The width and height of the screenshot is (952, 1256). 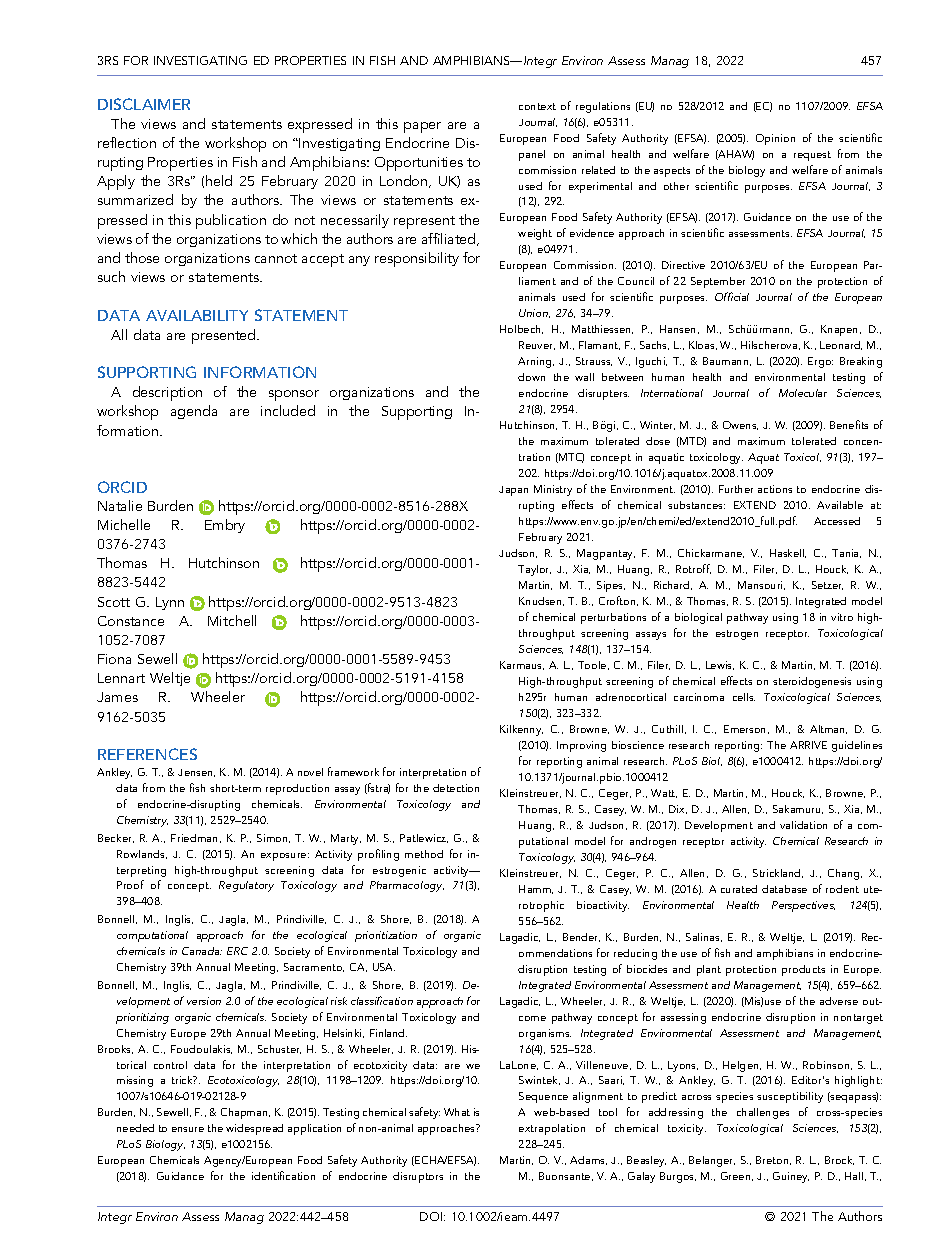 I want to click on Green, so click(x=737, y=1176).
